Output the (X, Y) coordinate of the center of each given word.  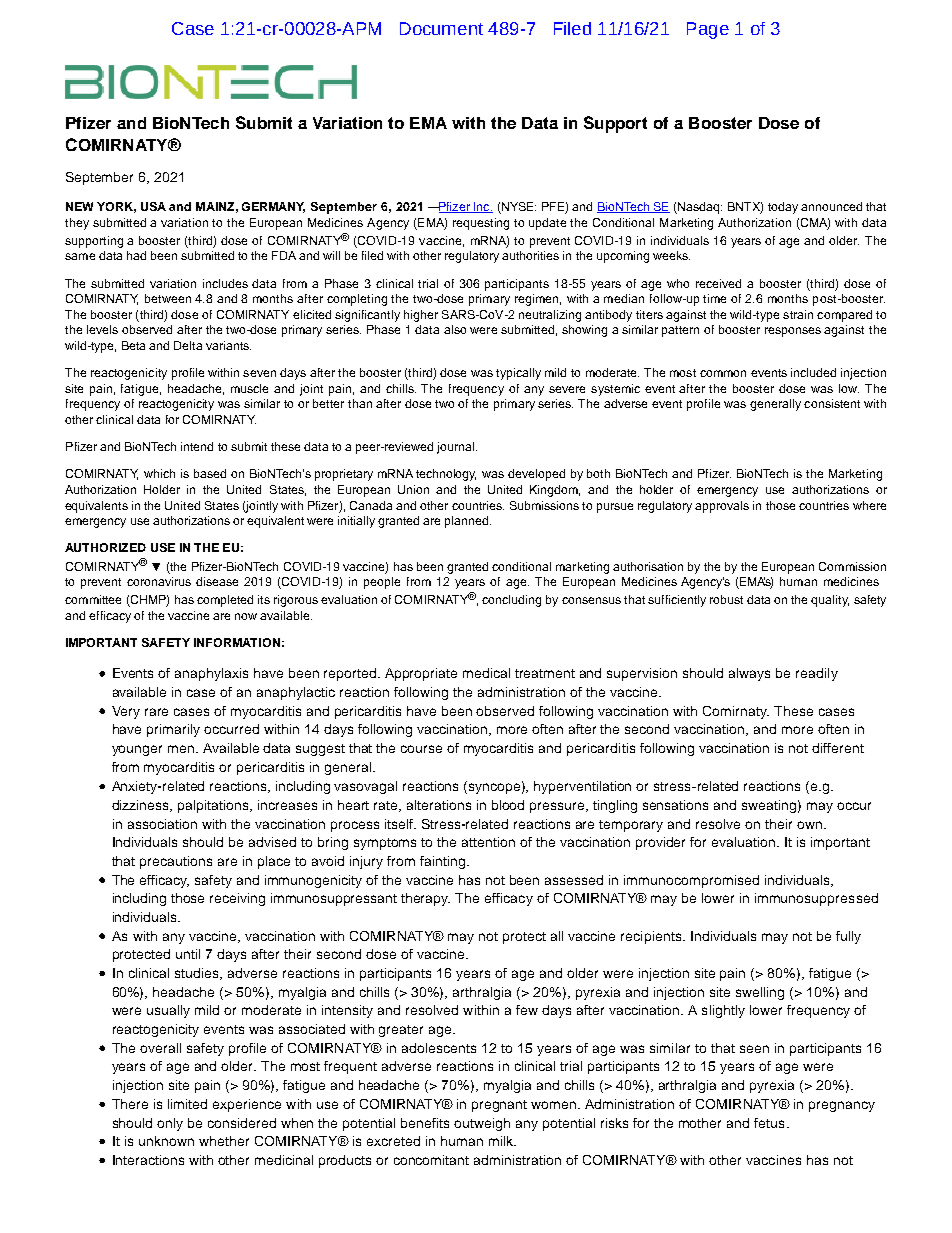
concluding (511, 601)
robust (726, 599)
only (170, 1124)
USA (153, 206)
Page (708, 30)
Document (441, 28)
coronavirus (159, 581)
